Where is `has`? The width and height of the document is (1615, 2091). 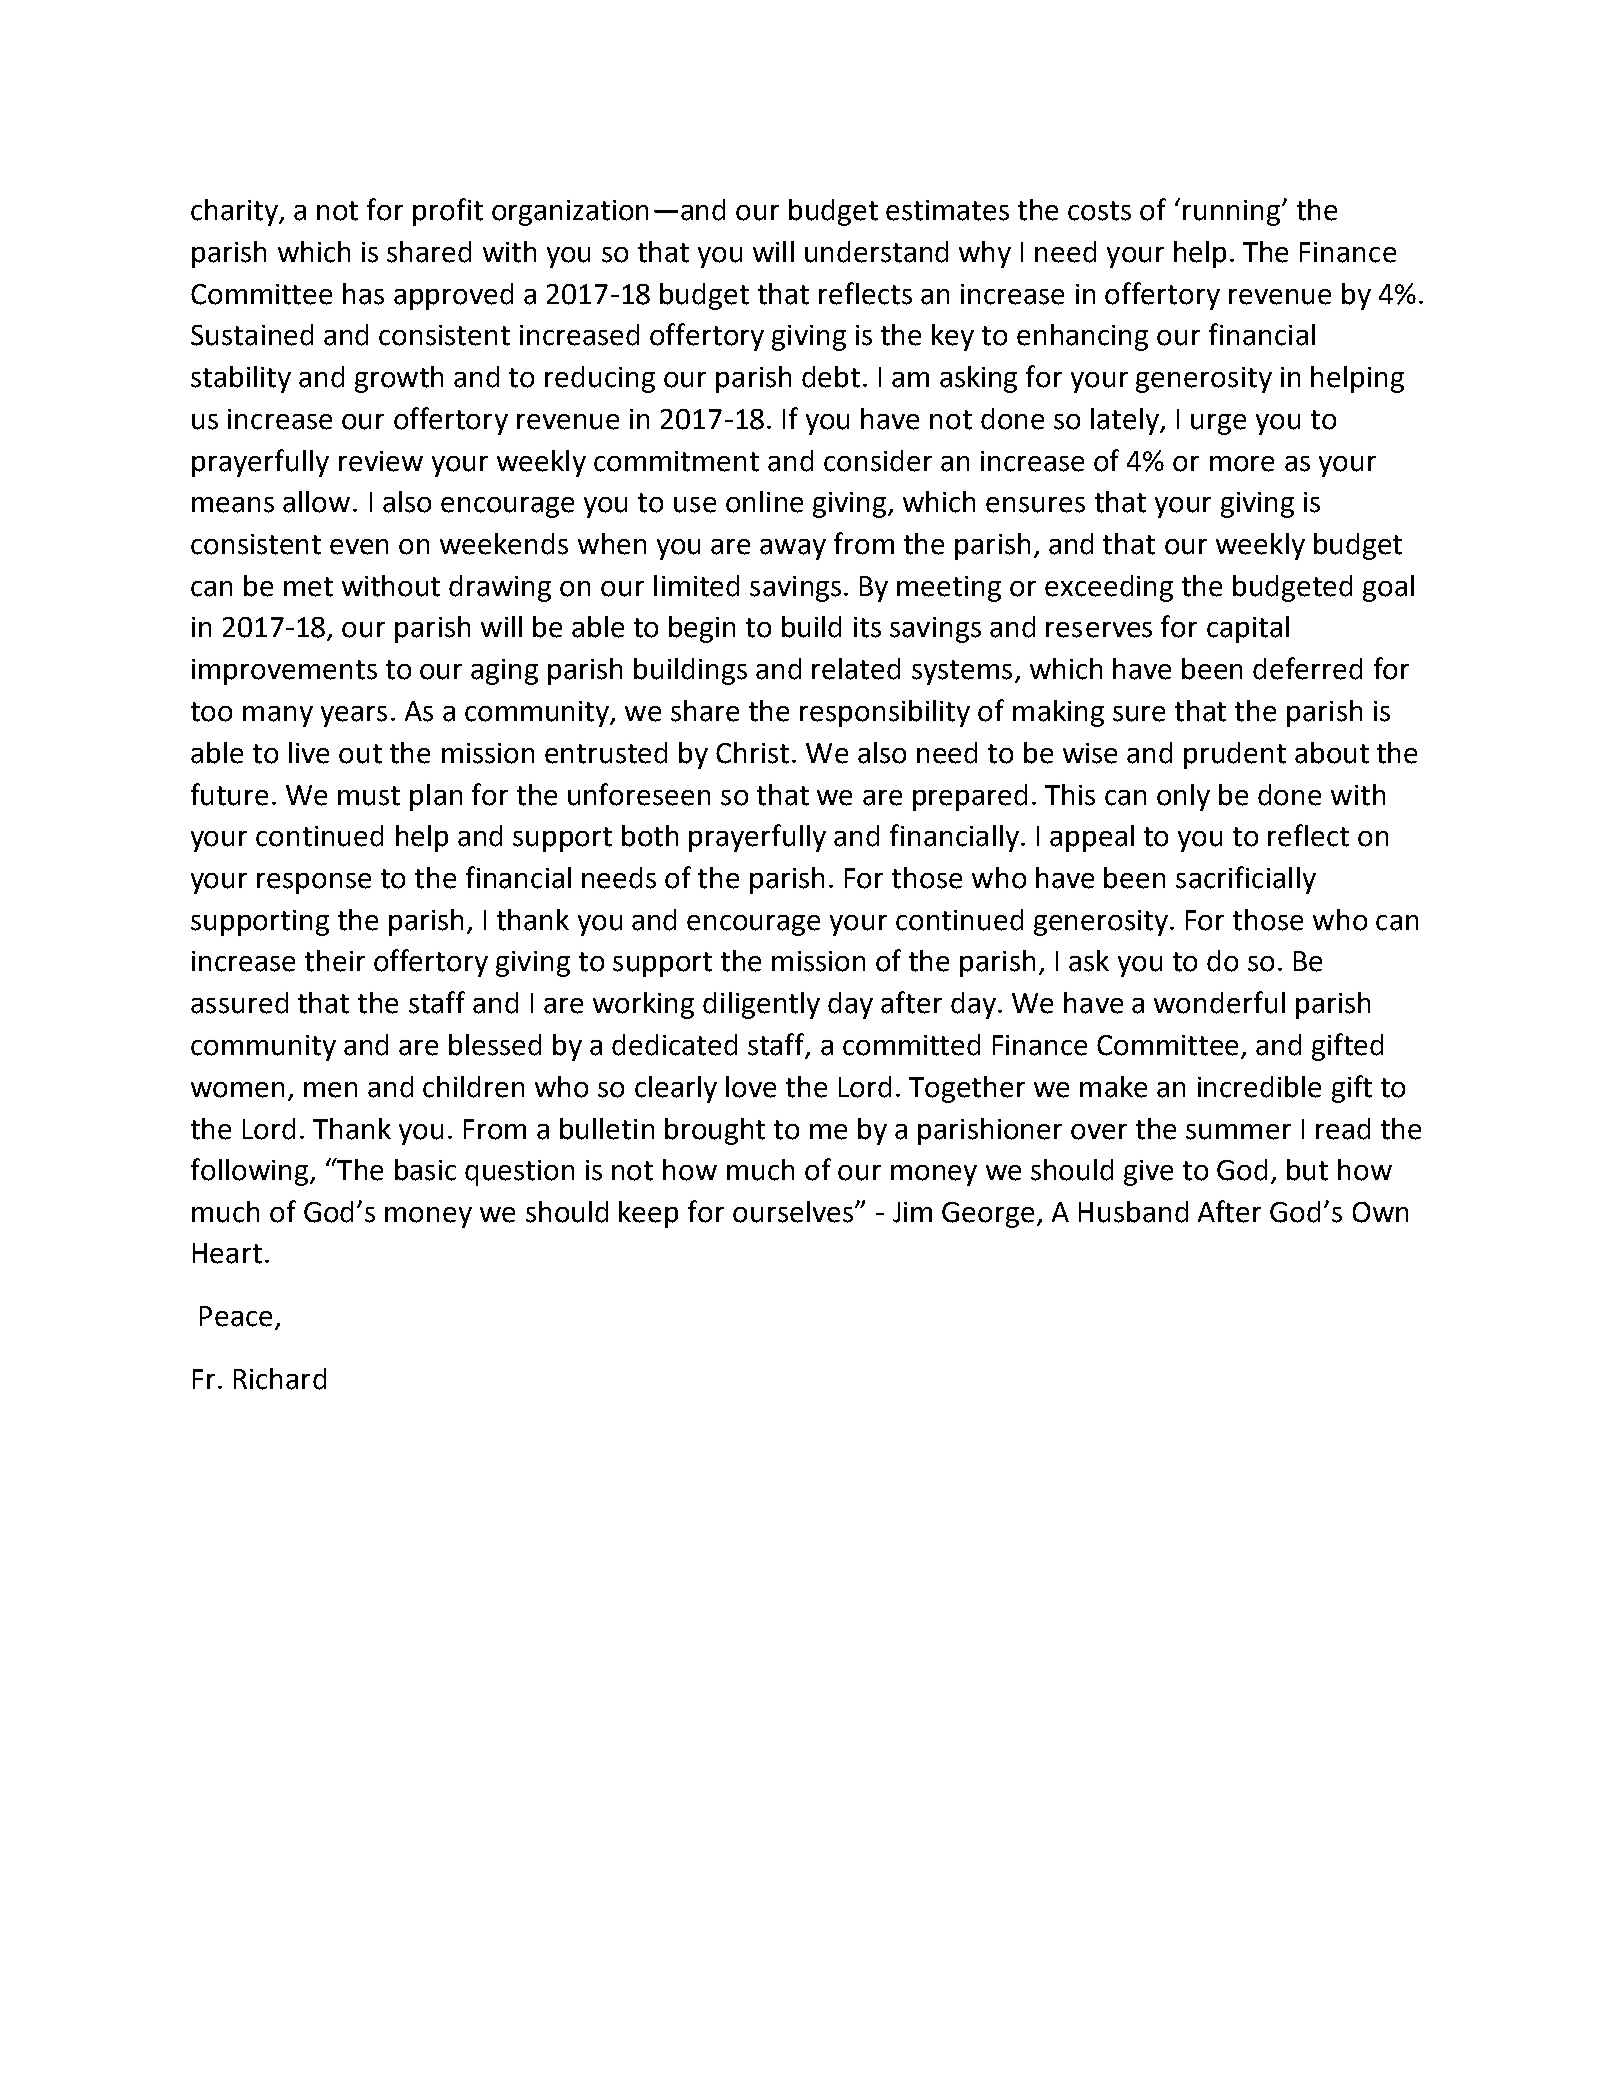
has is located at coordinates (363, 294).
